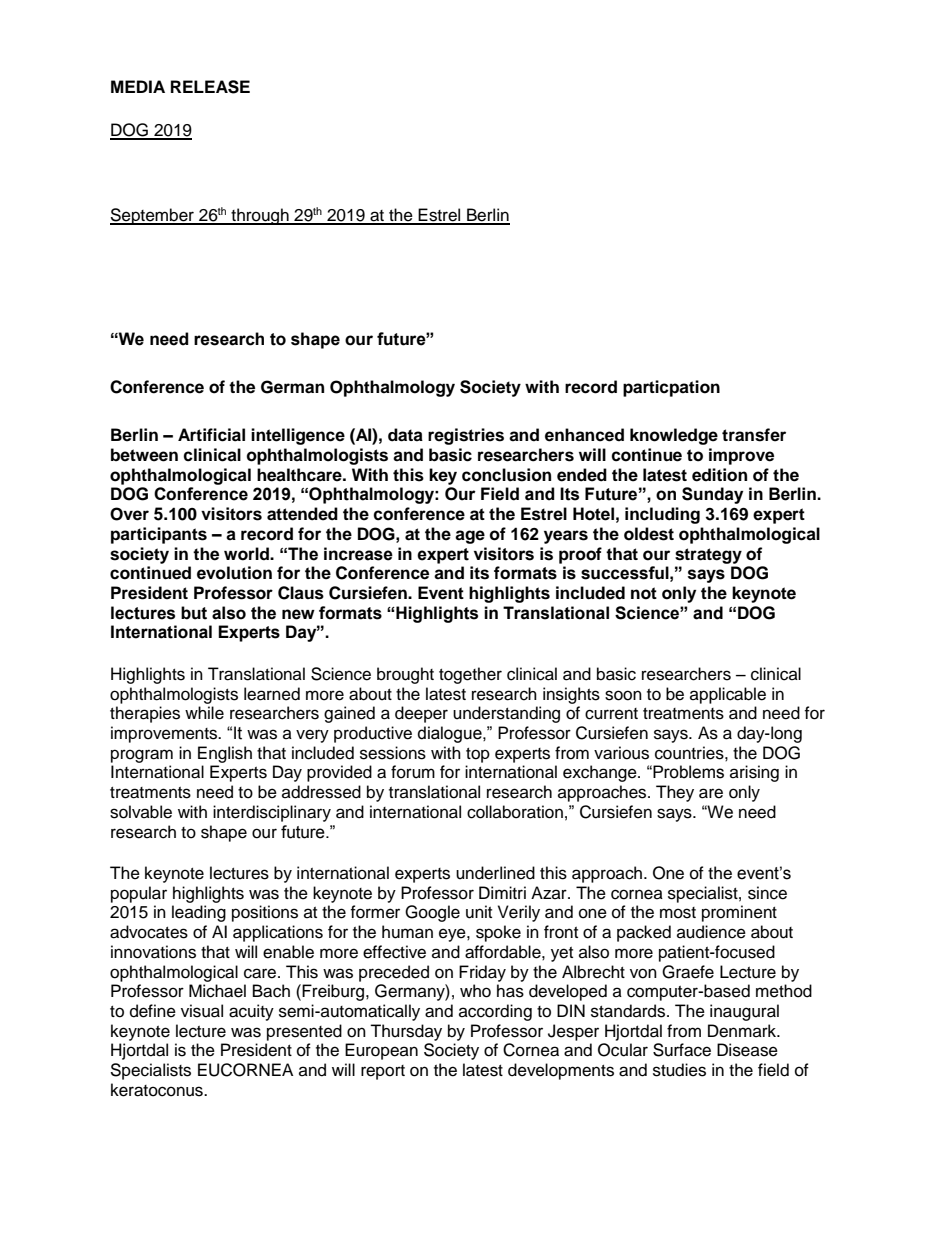  What do you see at coordinates (708, 556) in the image?
I see `strategy` at bounding box center [708, 556].
